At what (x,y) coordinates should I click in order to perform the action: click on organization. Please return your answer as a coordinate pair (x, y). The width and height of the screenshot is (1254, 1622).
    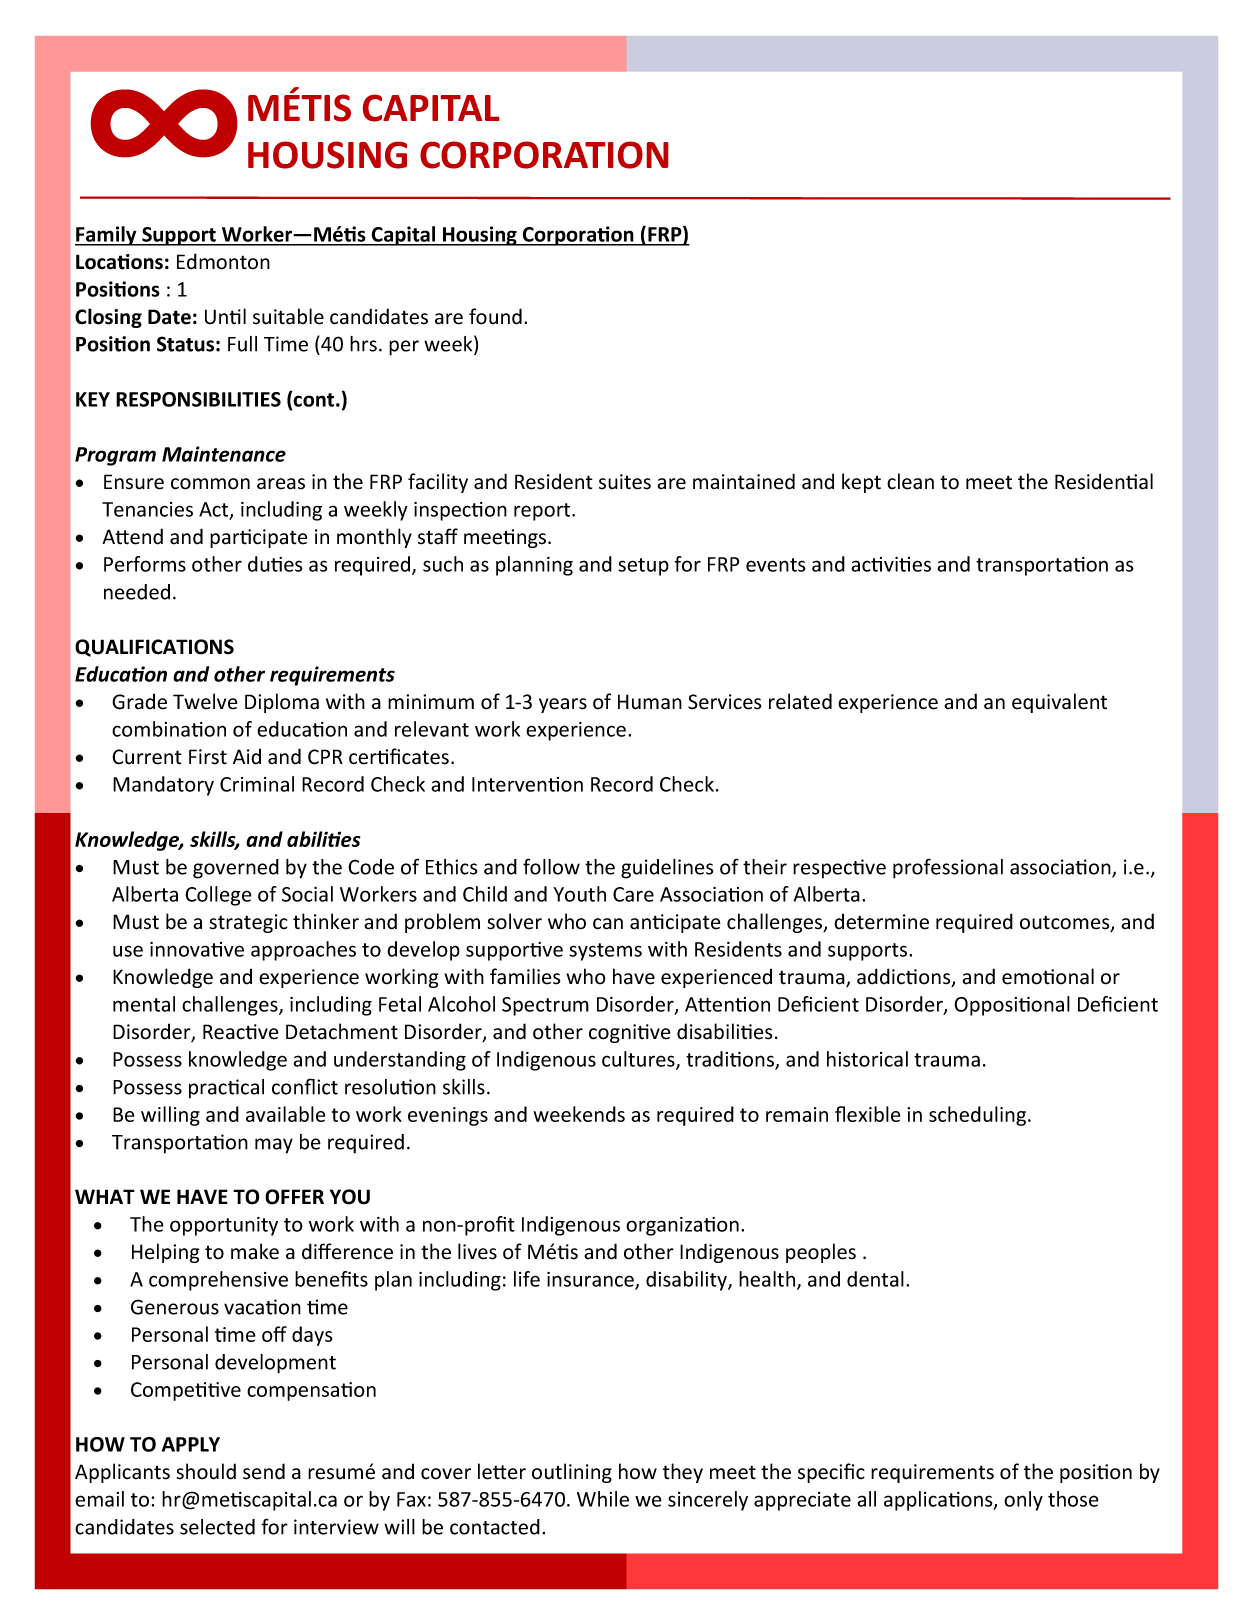
    Looking at the image, I should click on (682, 1226).
